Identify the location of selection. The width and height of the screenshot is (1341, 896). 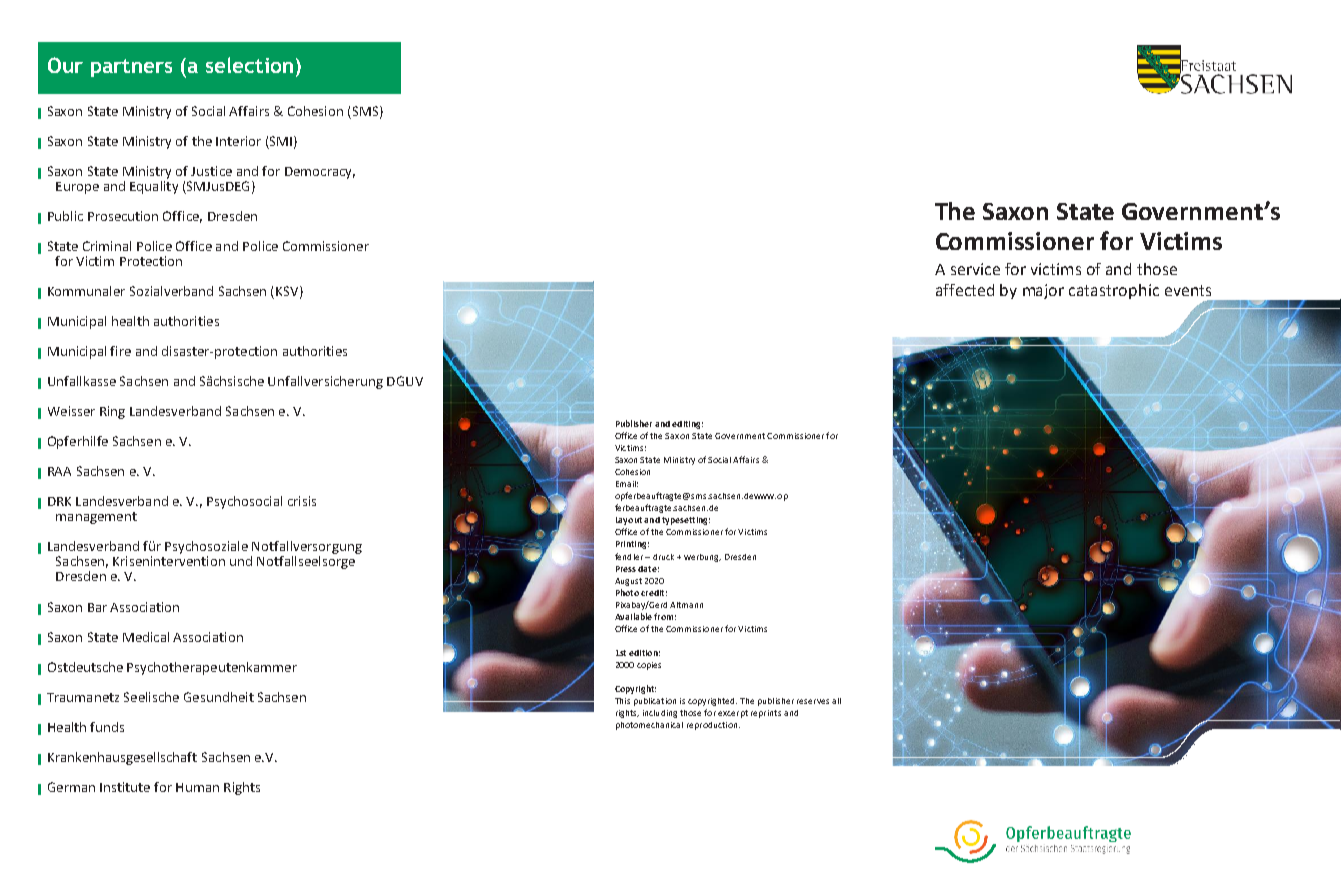
(249, 65).
